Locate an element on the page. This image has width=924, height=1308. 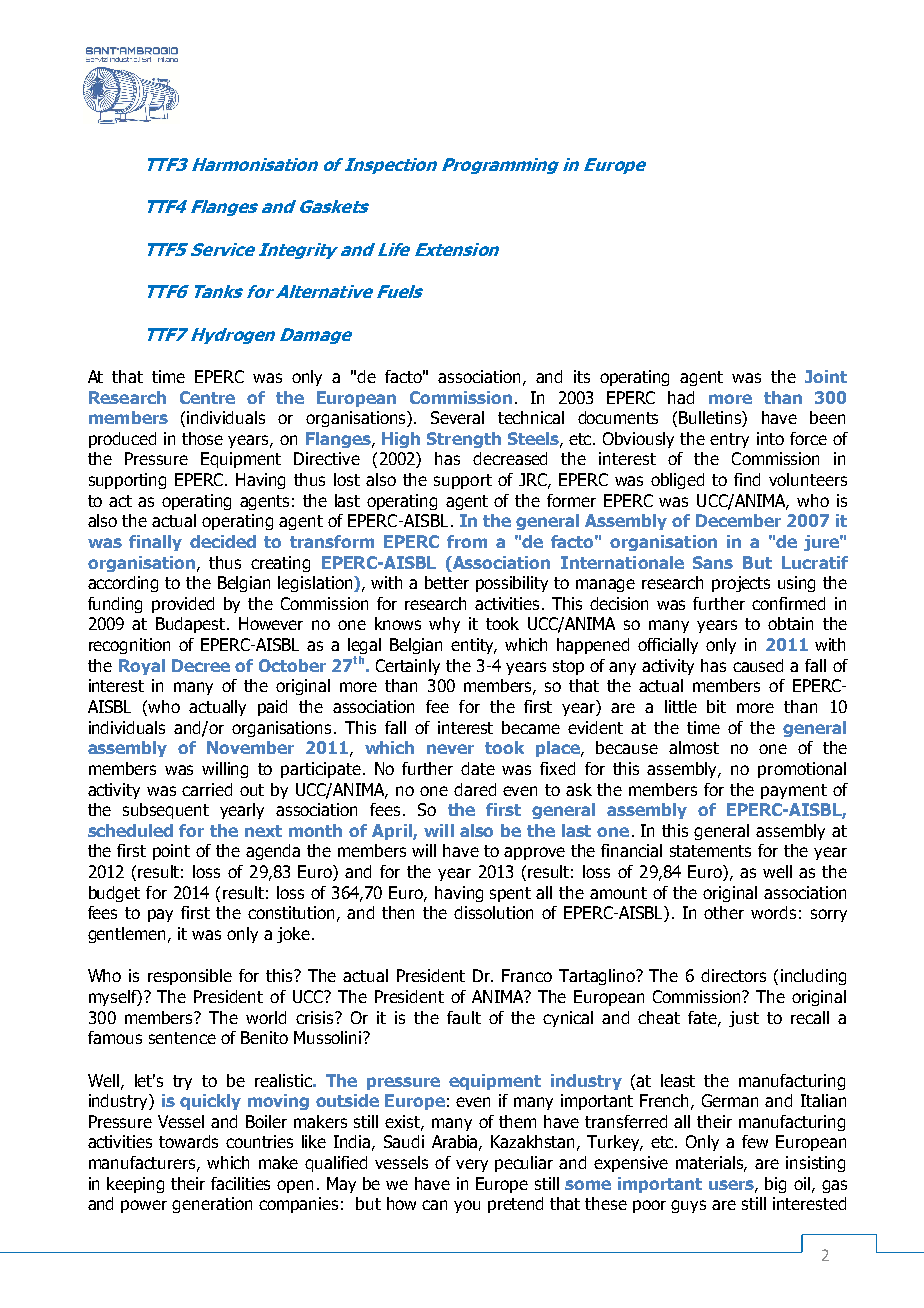
Decree is located at coordinates (201, 665).
